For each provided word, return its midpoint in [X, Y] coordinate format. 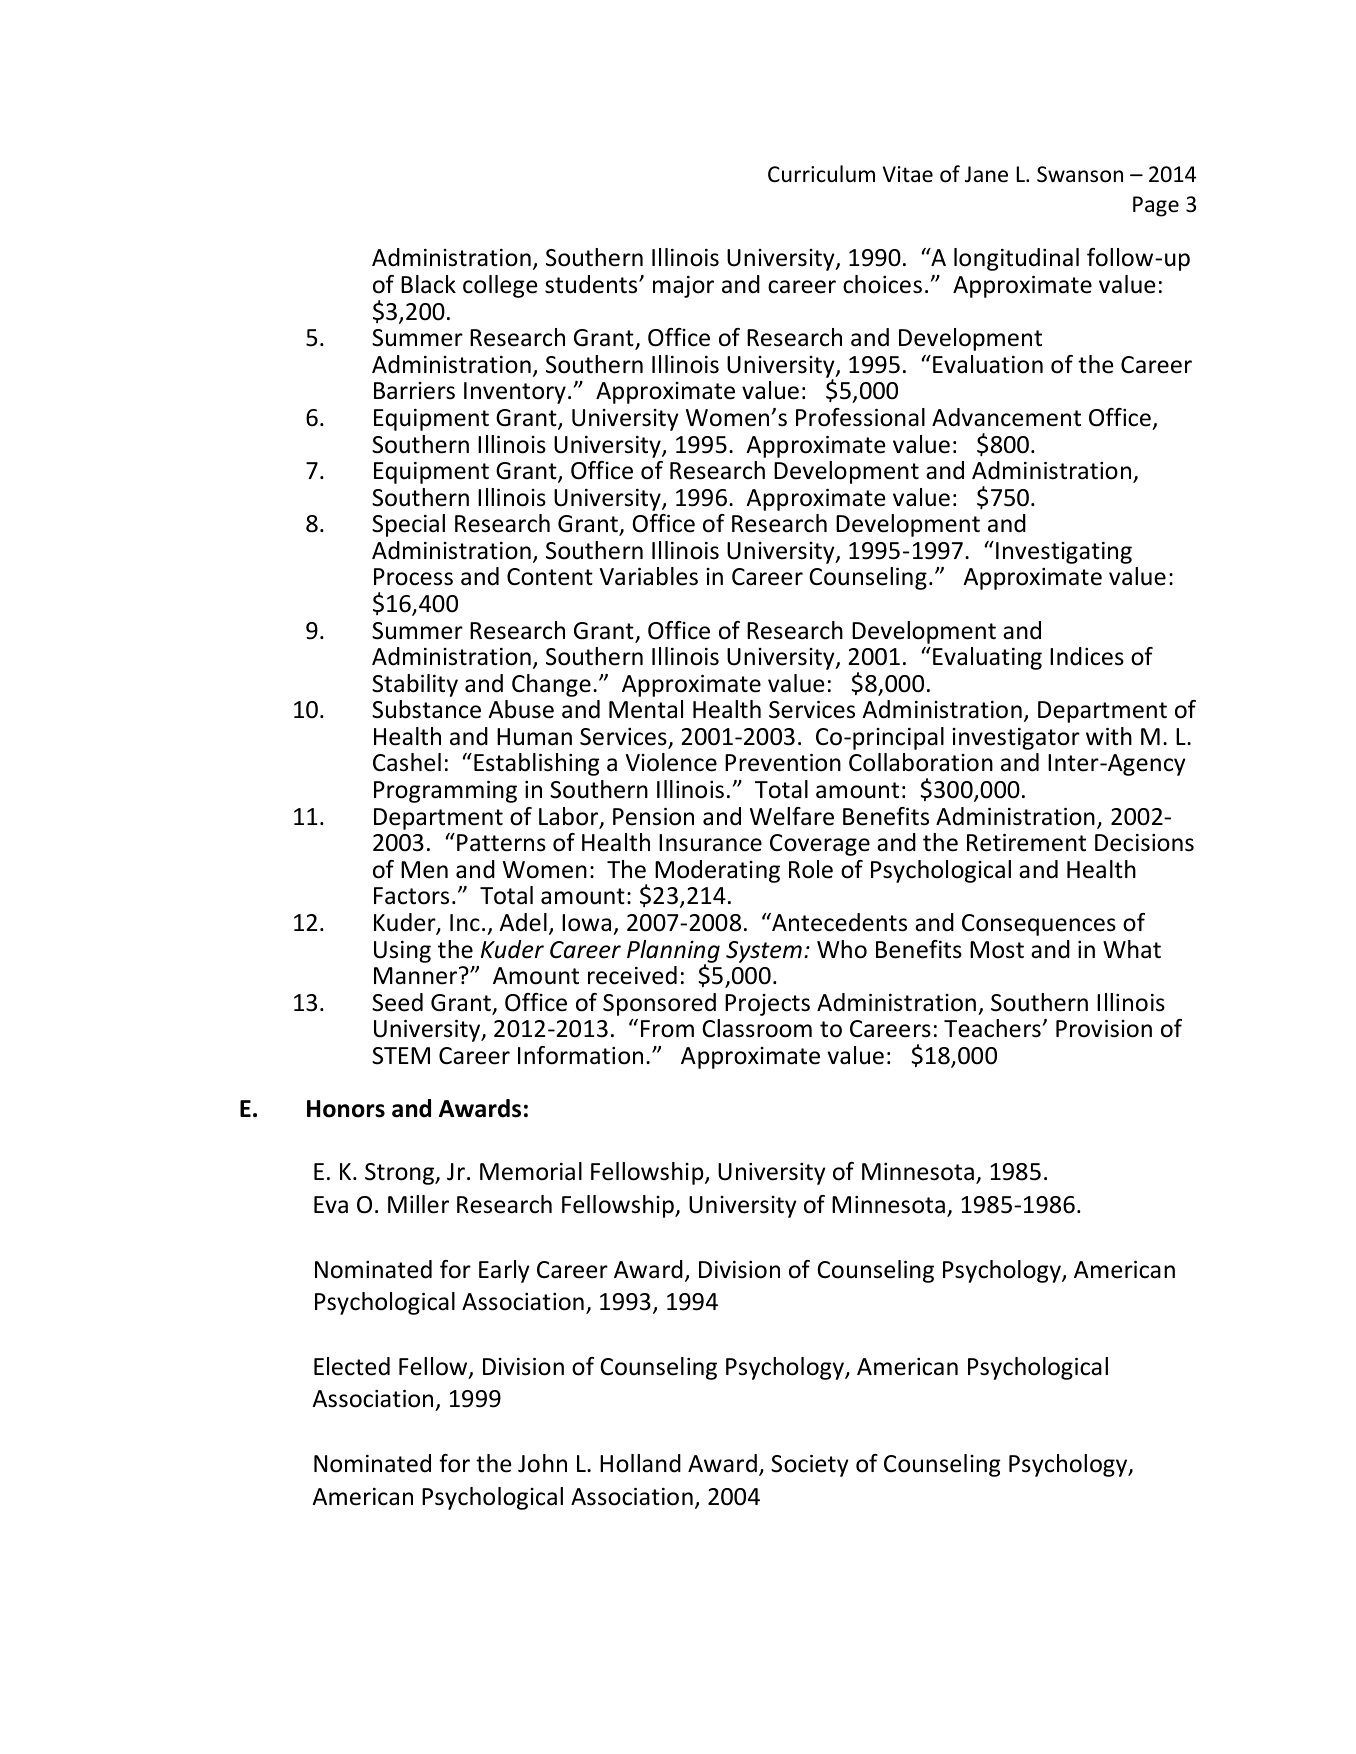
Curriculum [821, 174]
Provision [1104, 1029]
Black [428, 284]
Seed [397, 1002]
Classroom [757, 1028]
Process [413, 577]
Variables [649, 576]
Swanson [1080, 174]
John [542, 1463]
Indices [1087, 656]
